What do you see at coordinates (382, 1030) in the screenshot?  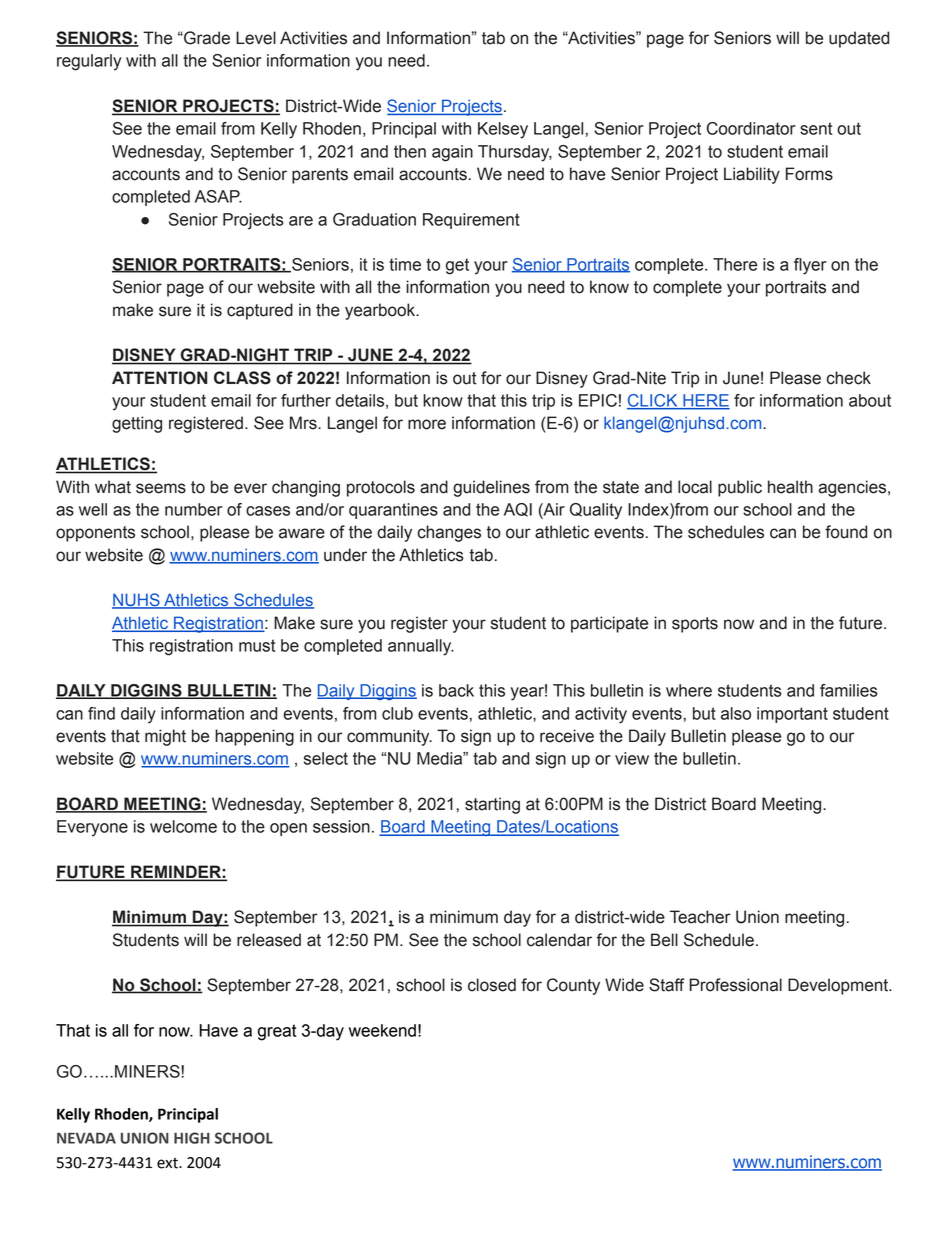 I see `weekend` at bounding box center [382, 1030].
